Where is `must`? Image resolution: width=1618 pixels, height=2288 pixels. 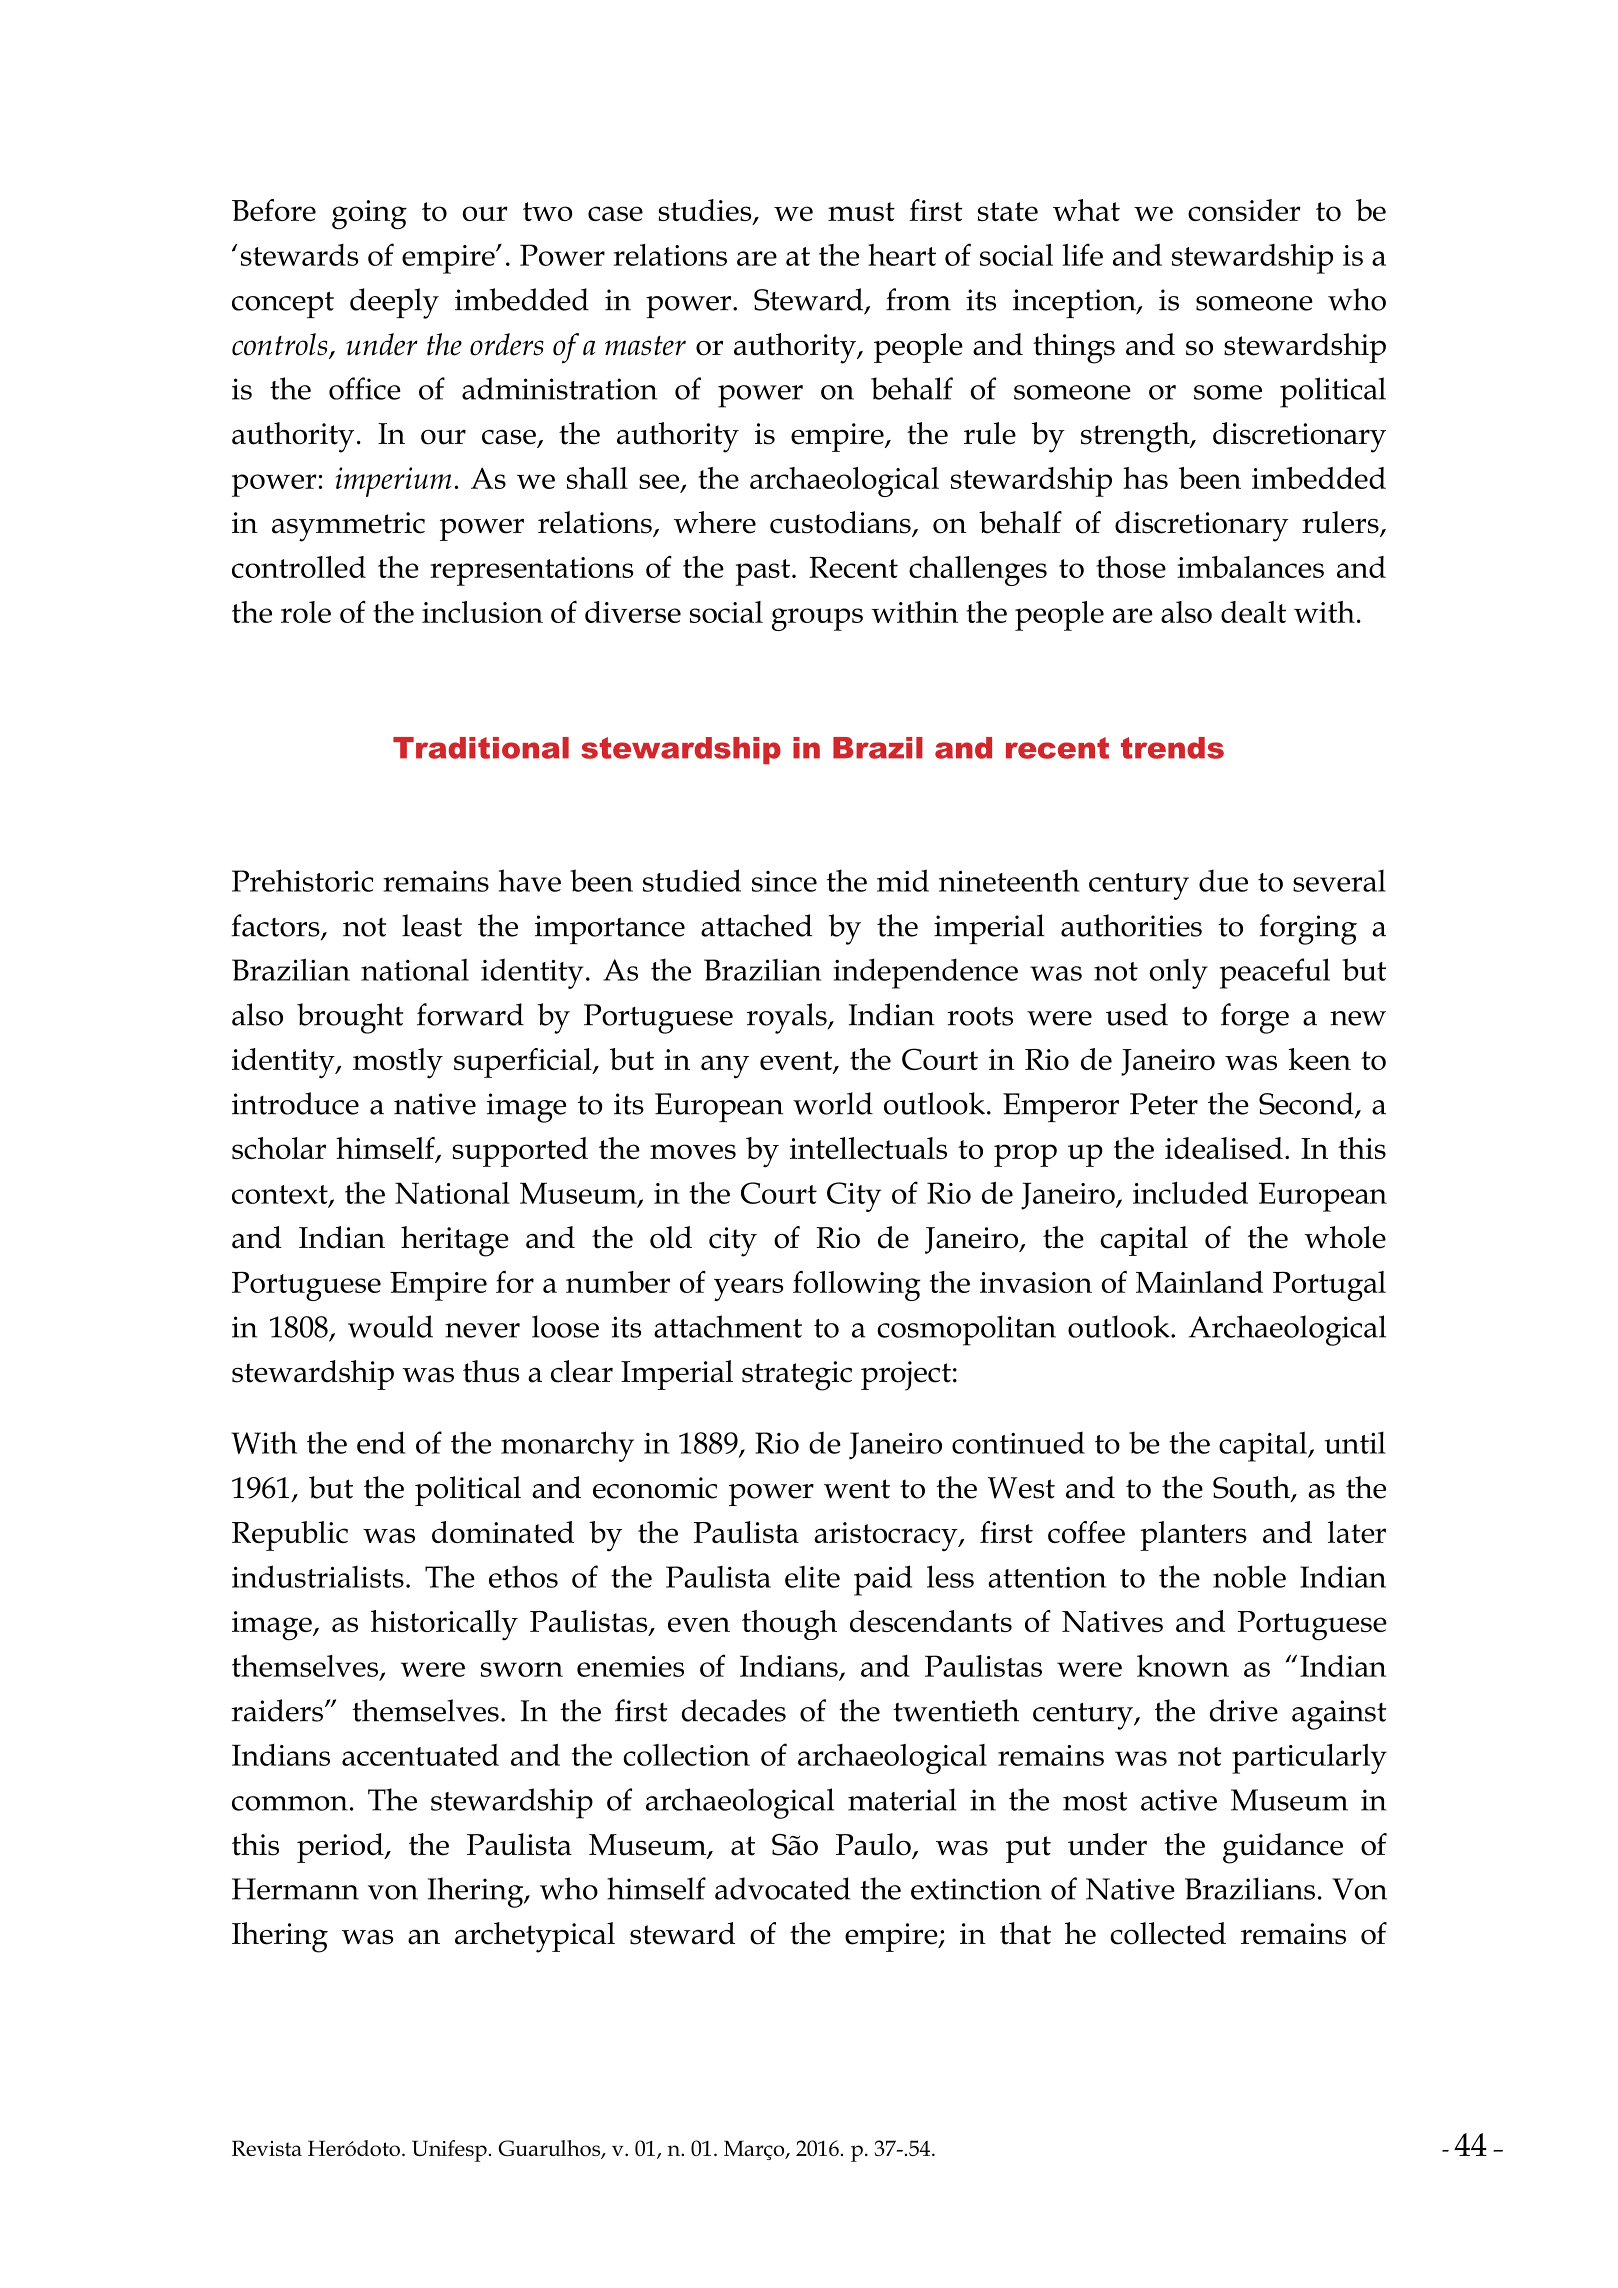 must is located at coordinates (861, 211).
